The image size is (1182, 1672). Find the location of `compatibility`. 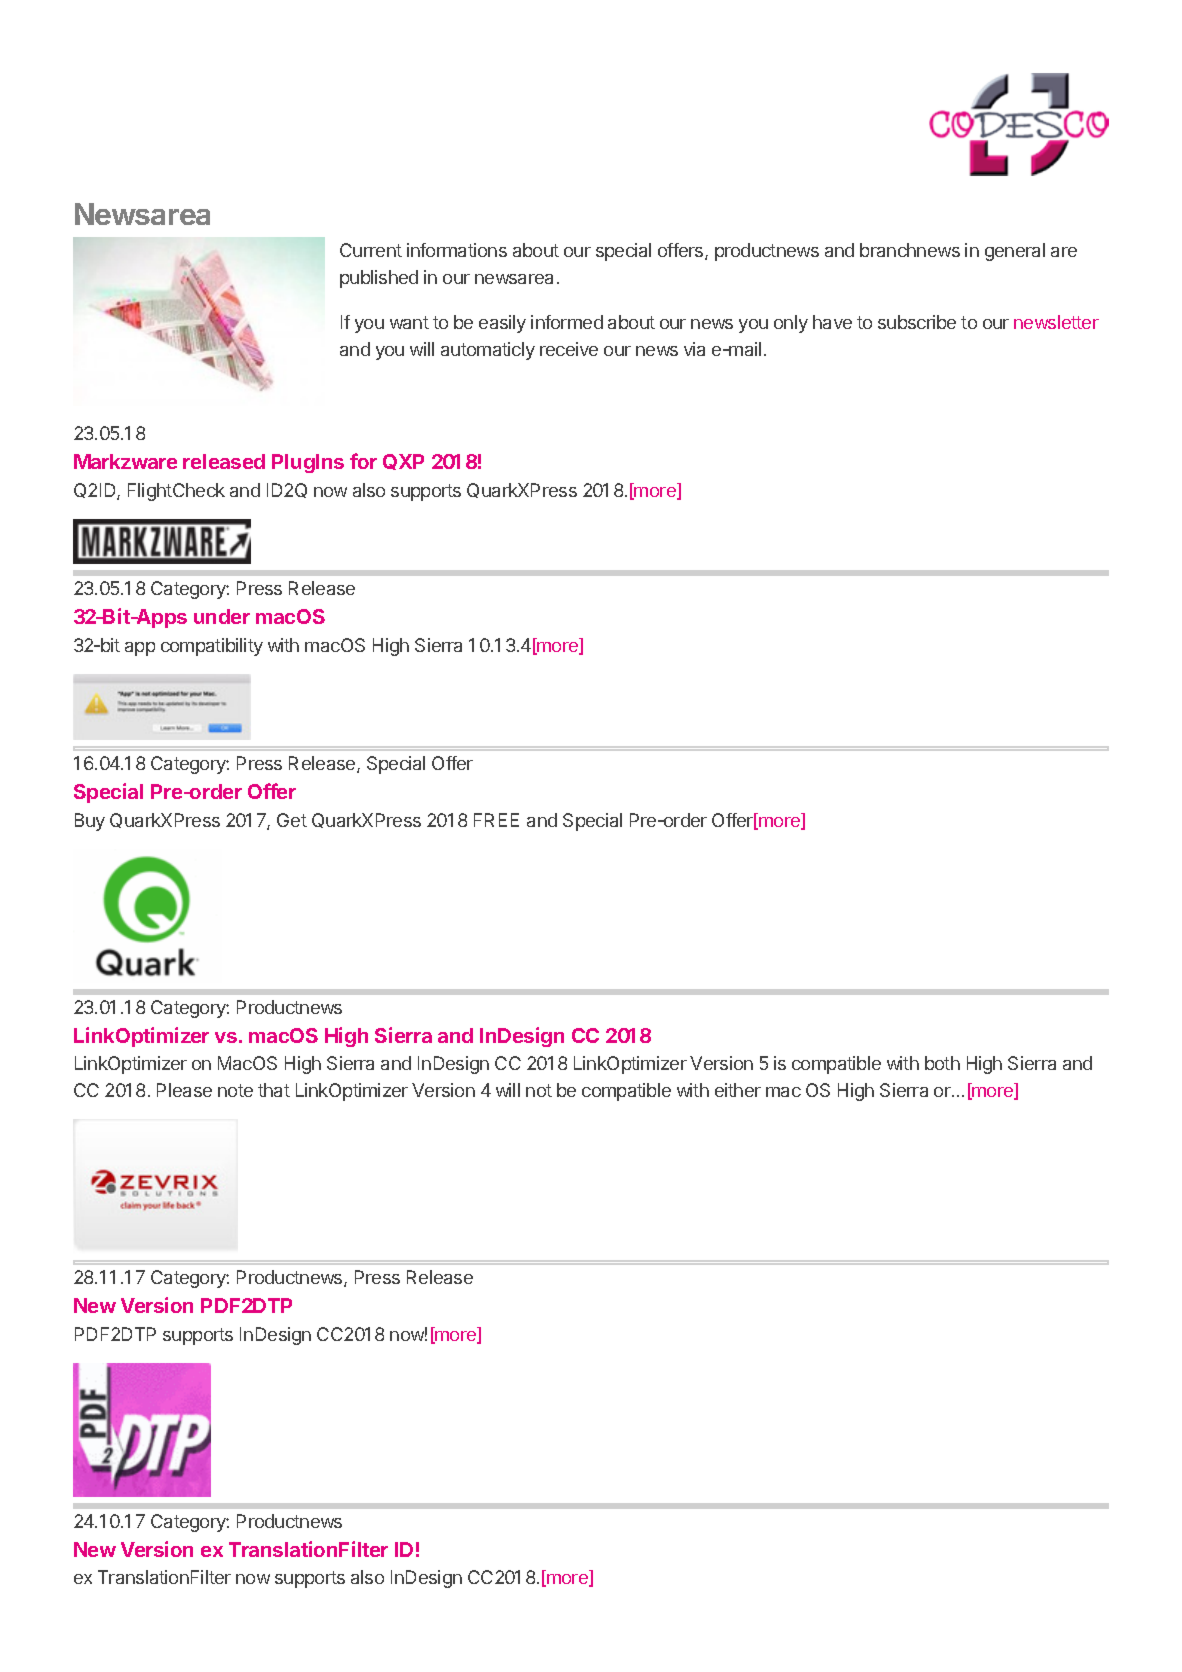

compatibility is located at coordinates (212, 647).
